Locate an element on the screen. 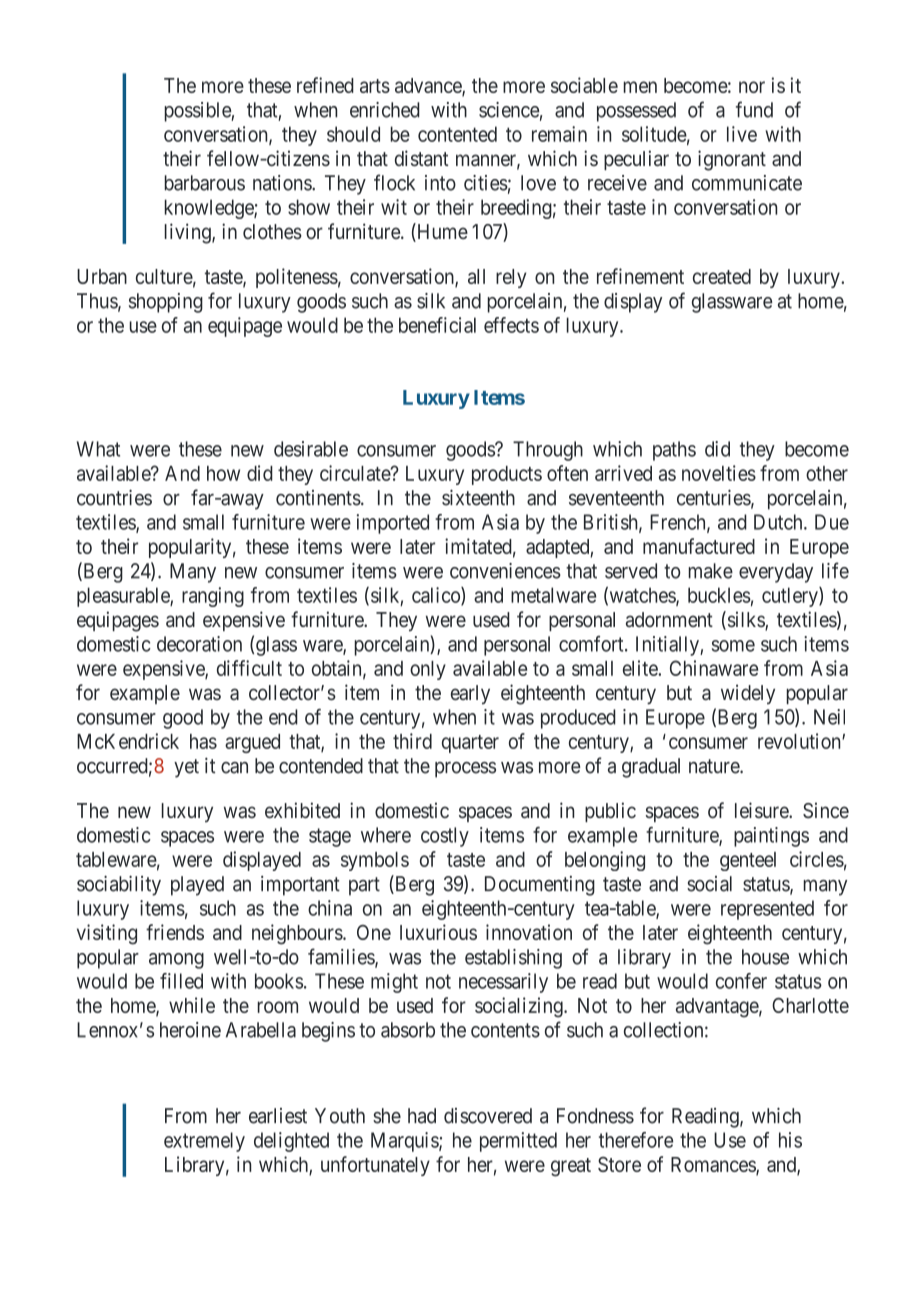 The height and width of the screenshot is (1308, 924). shopping is located at coordinates (166, 303).
